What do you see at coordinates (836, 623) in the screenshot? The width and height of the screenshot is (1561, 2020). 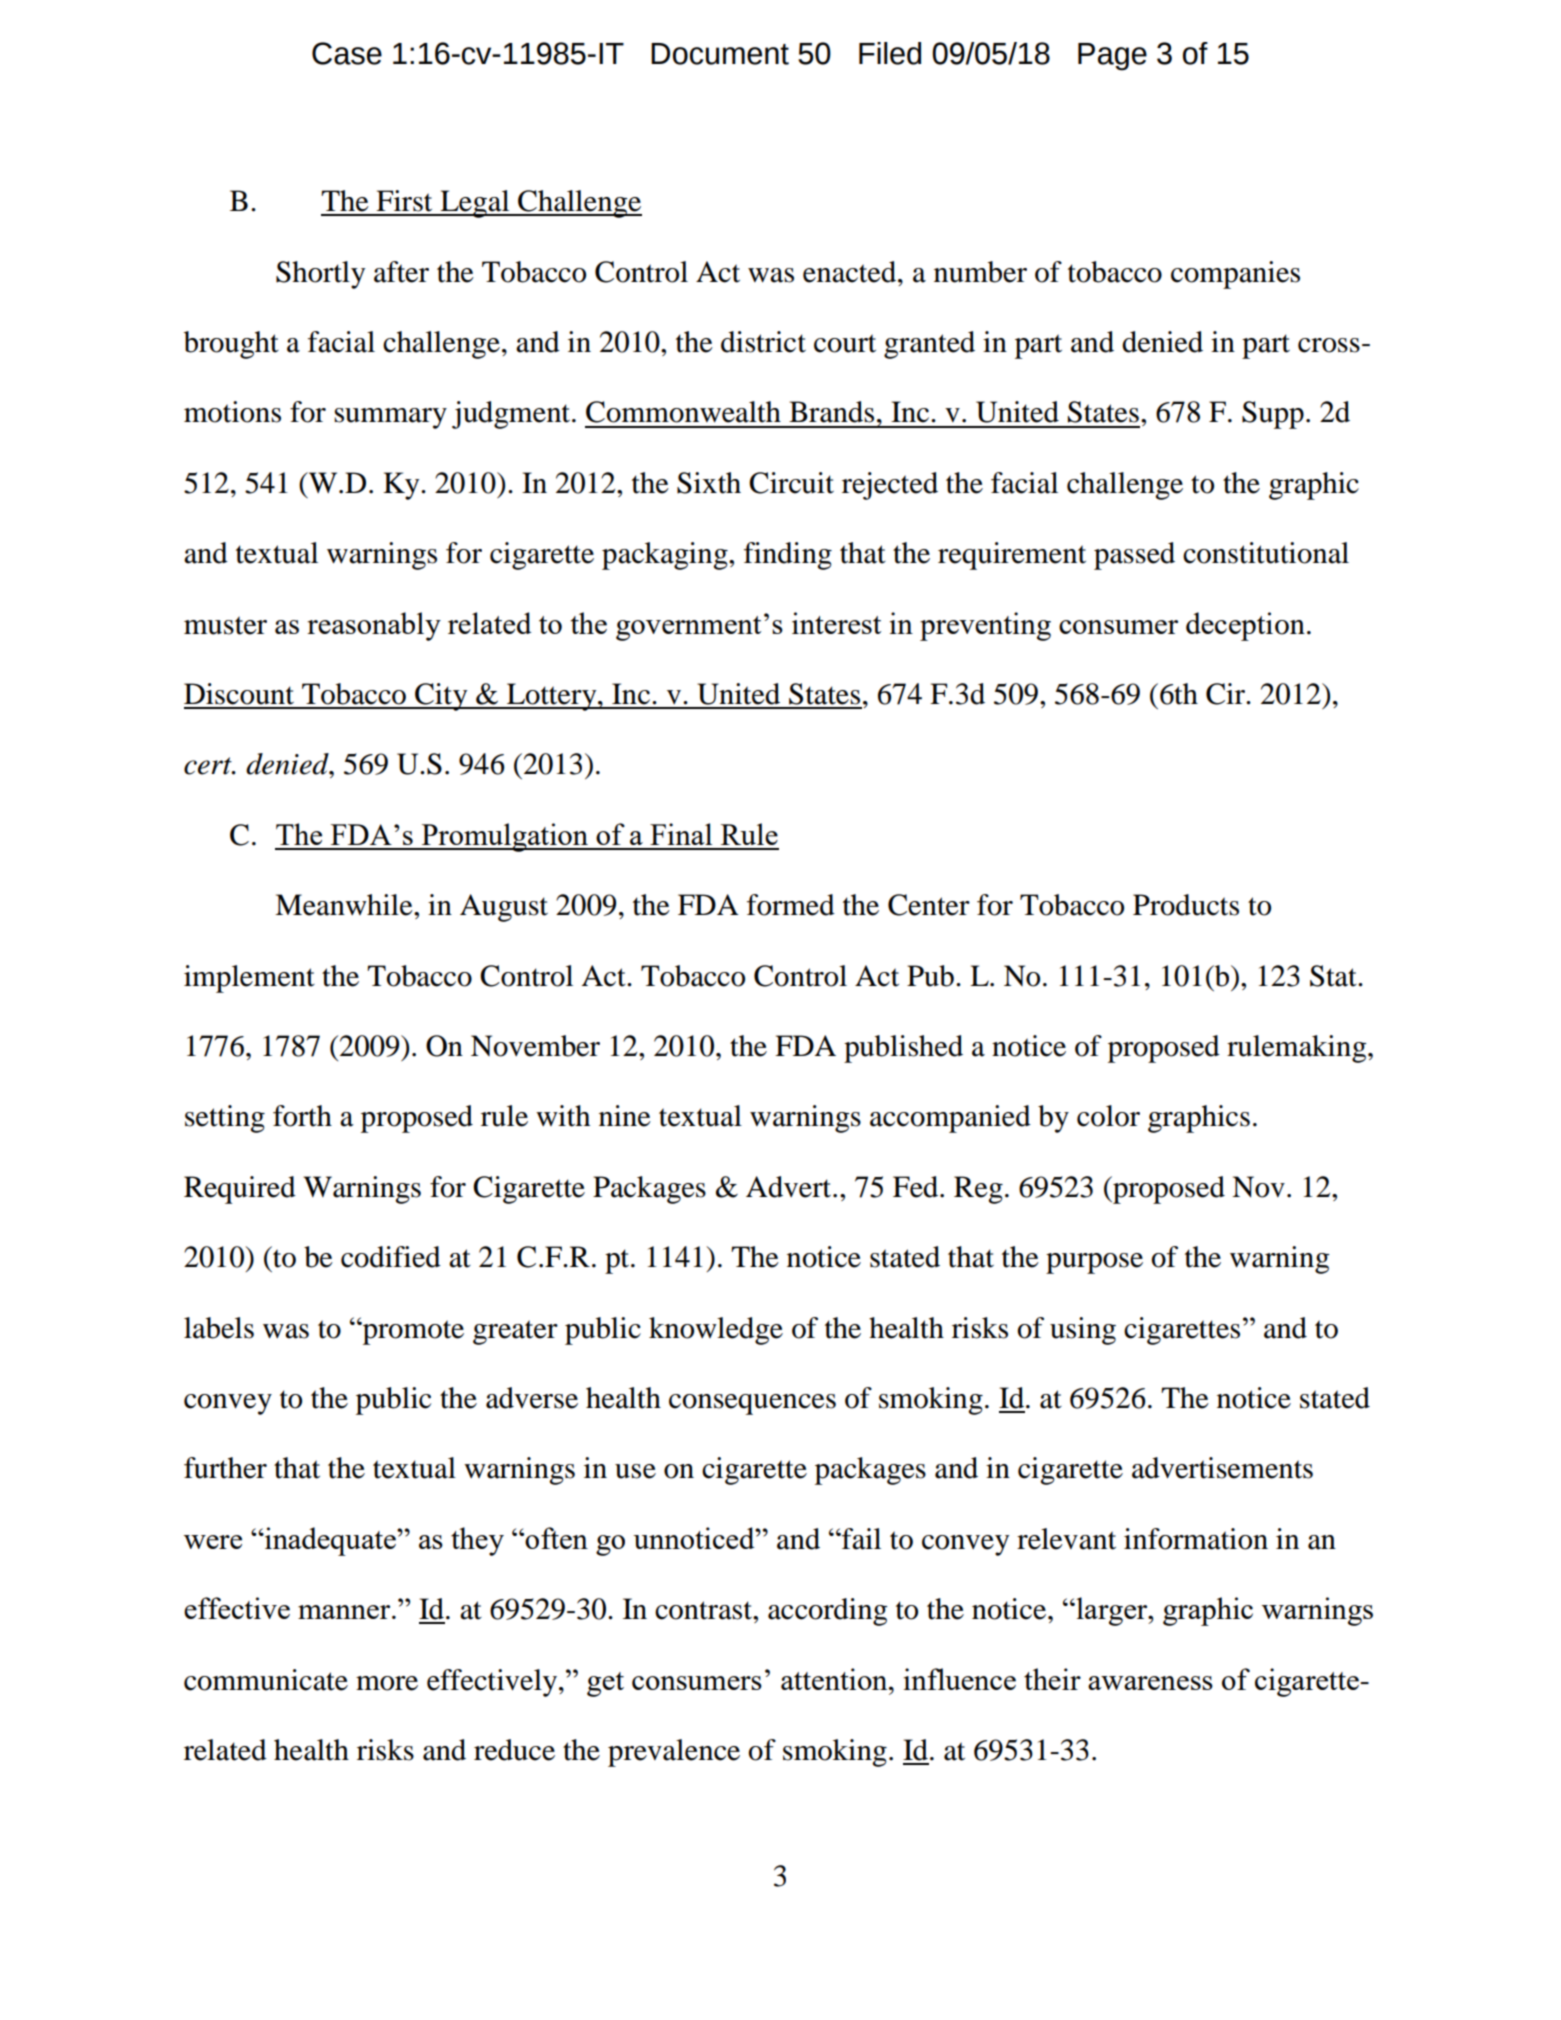 I see `interest` at bounding box center [836, 623].
